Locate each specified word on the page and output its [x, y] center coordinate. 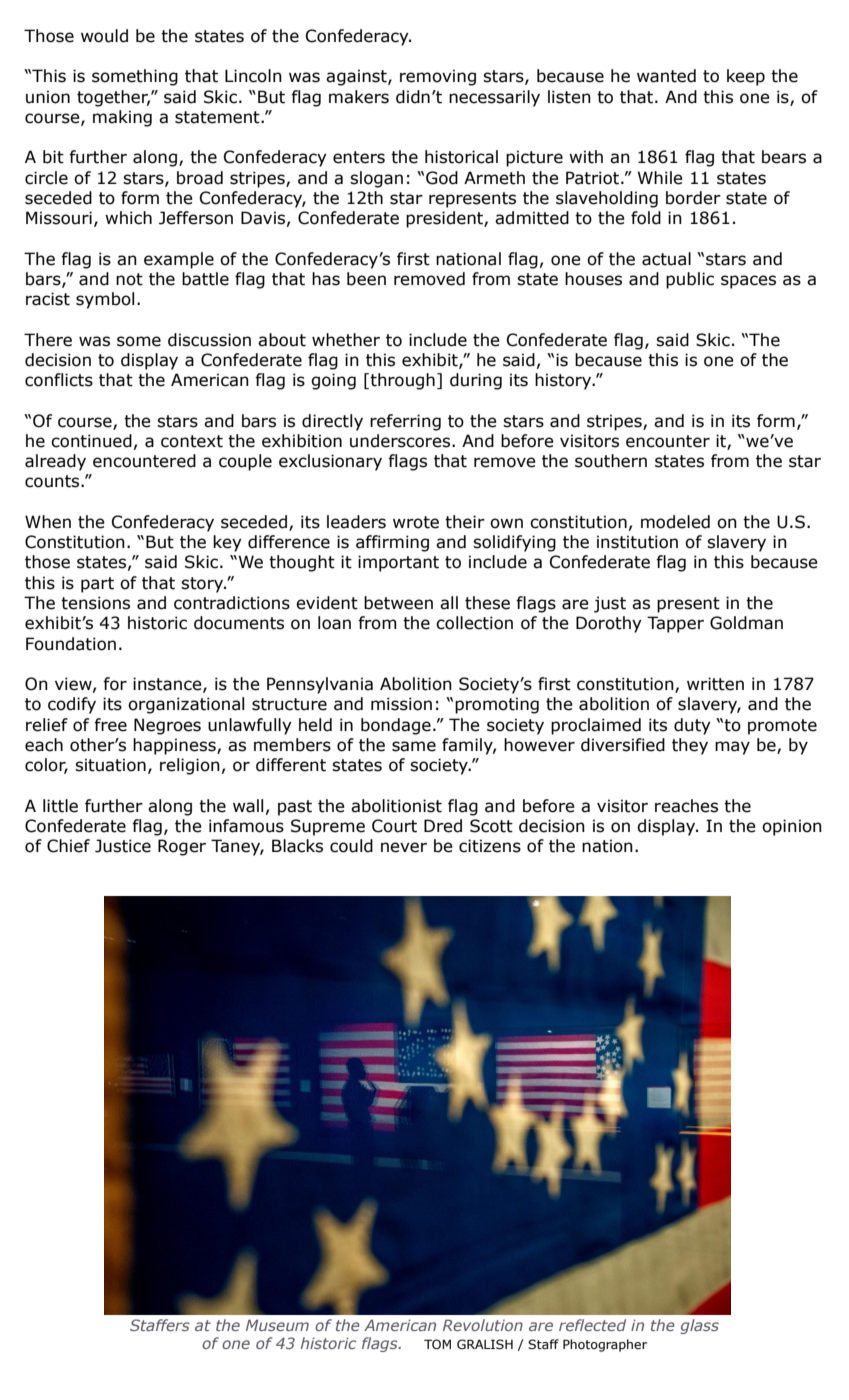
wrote [416, 522]
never [404, 847]
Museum [277, 1325]
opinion [792, 827]
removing [438, 77]
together [113, 98]
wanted [666, 76]
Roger [182, 847]
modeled [675, 522]
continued [91, 441]
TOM [437, 1344]
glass [699, 1326]
